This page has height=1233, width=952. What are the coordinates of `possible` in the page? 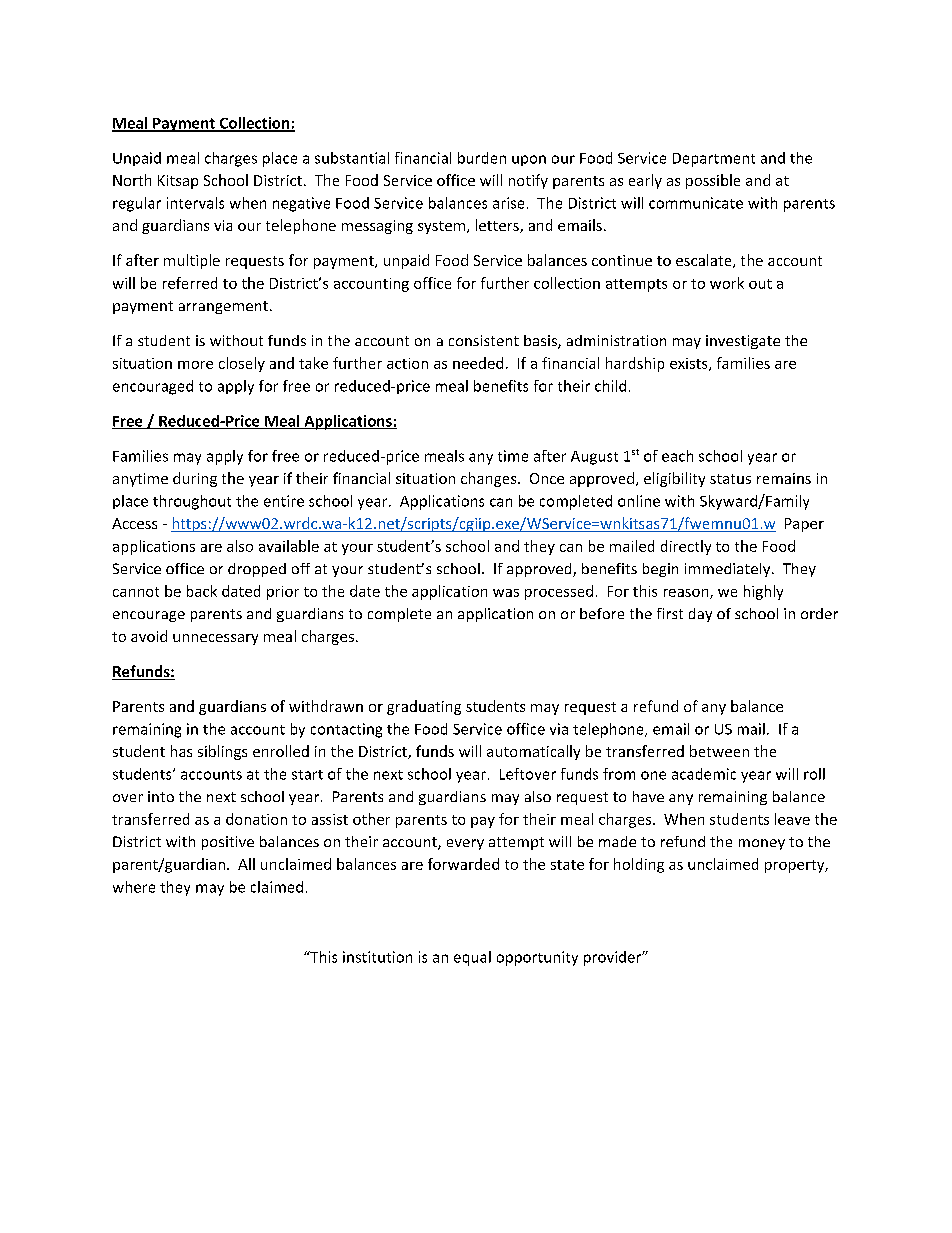 It's located at (713, 181).
